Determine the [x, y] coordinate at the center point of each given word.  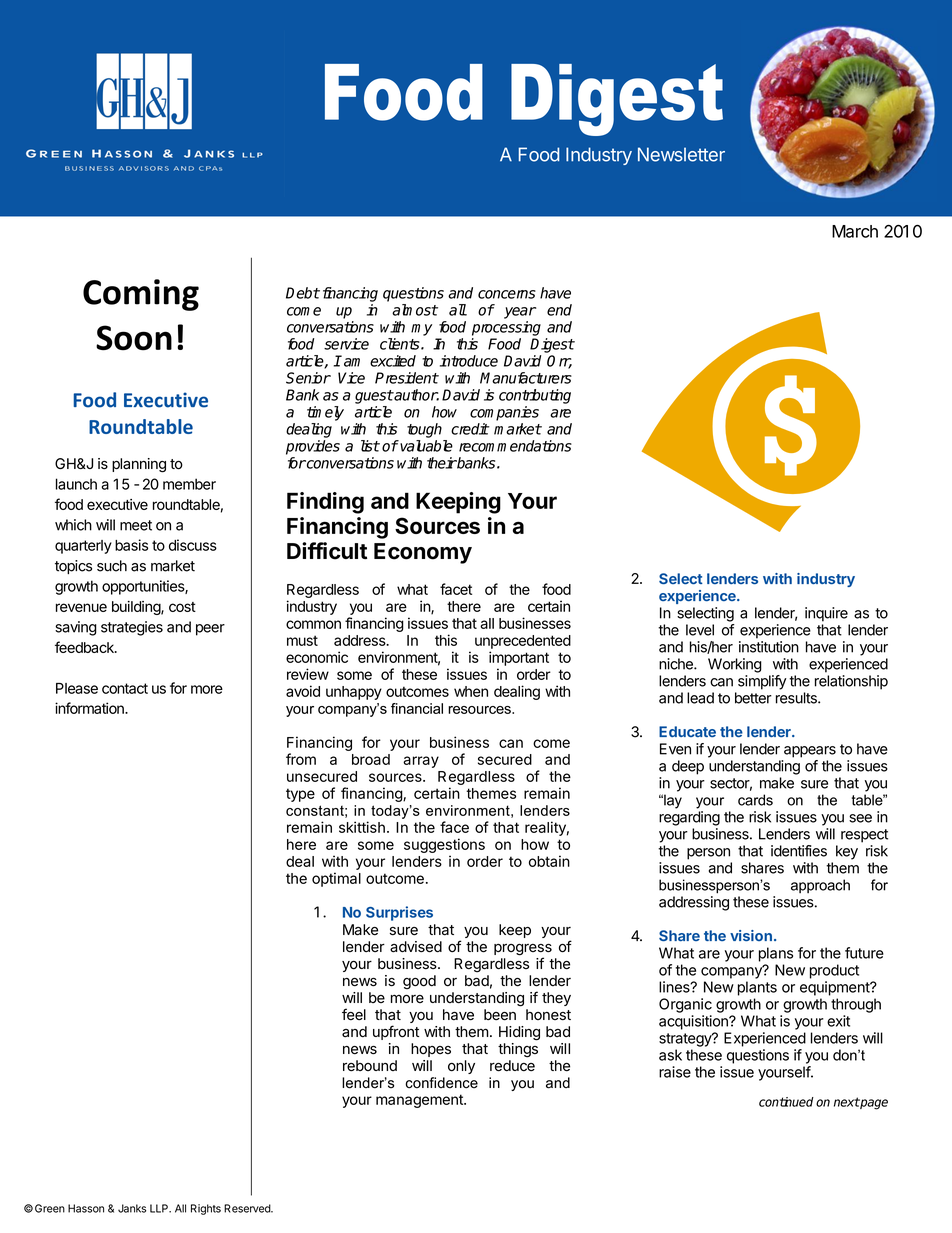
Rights [206, 1209]
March [855, 231]
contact [125, 688]
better [753, 698]
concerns [507, 294]
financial [417, 708]
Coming [141, 295]
